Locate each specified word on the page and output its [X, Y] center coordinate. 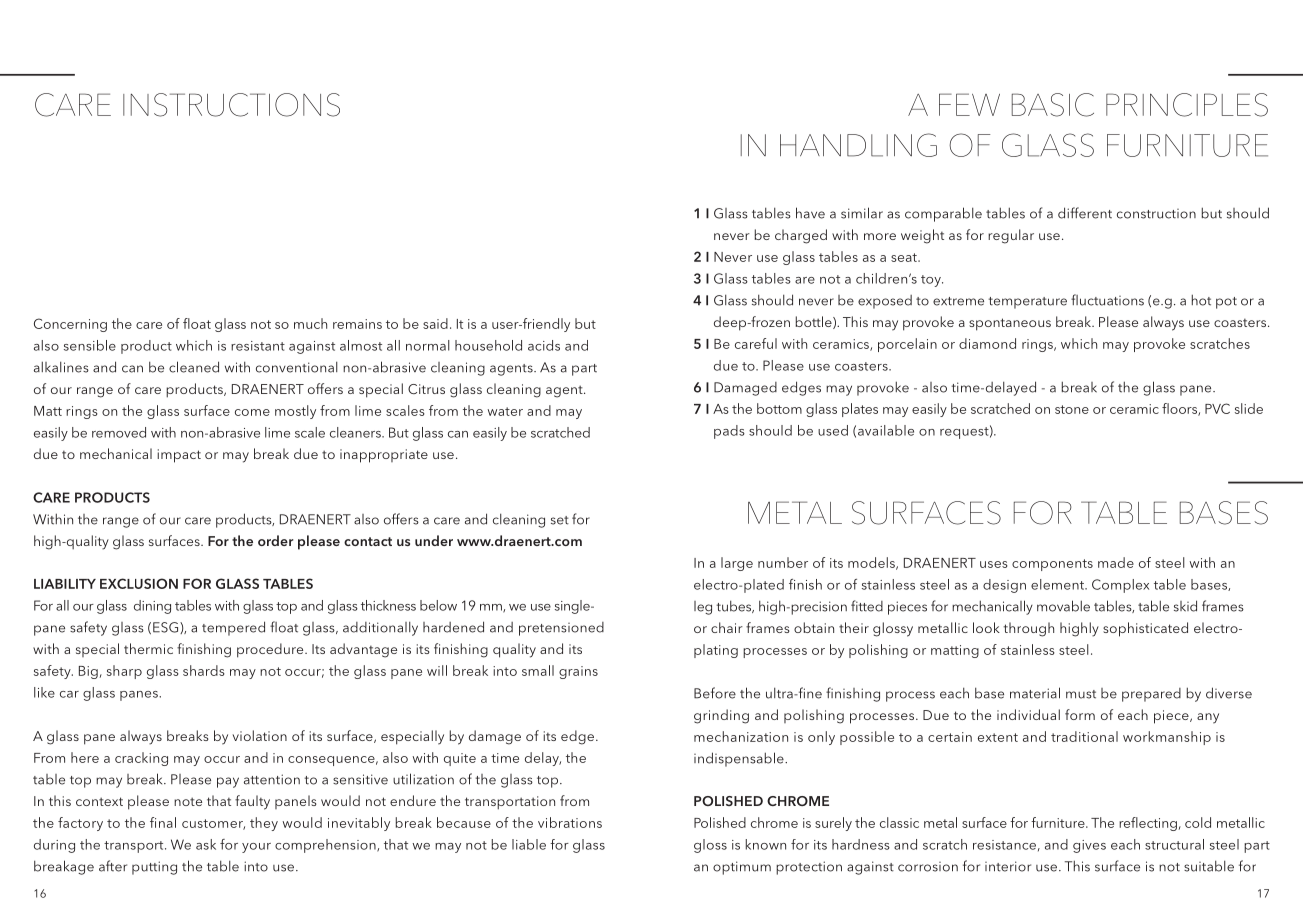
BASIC [1053, 105]
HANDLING [858, 145]
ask [206, 844]
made [1116, 562]
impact [179, 456]
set [560, 520]
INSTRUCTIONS [231, 105]
